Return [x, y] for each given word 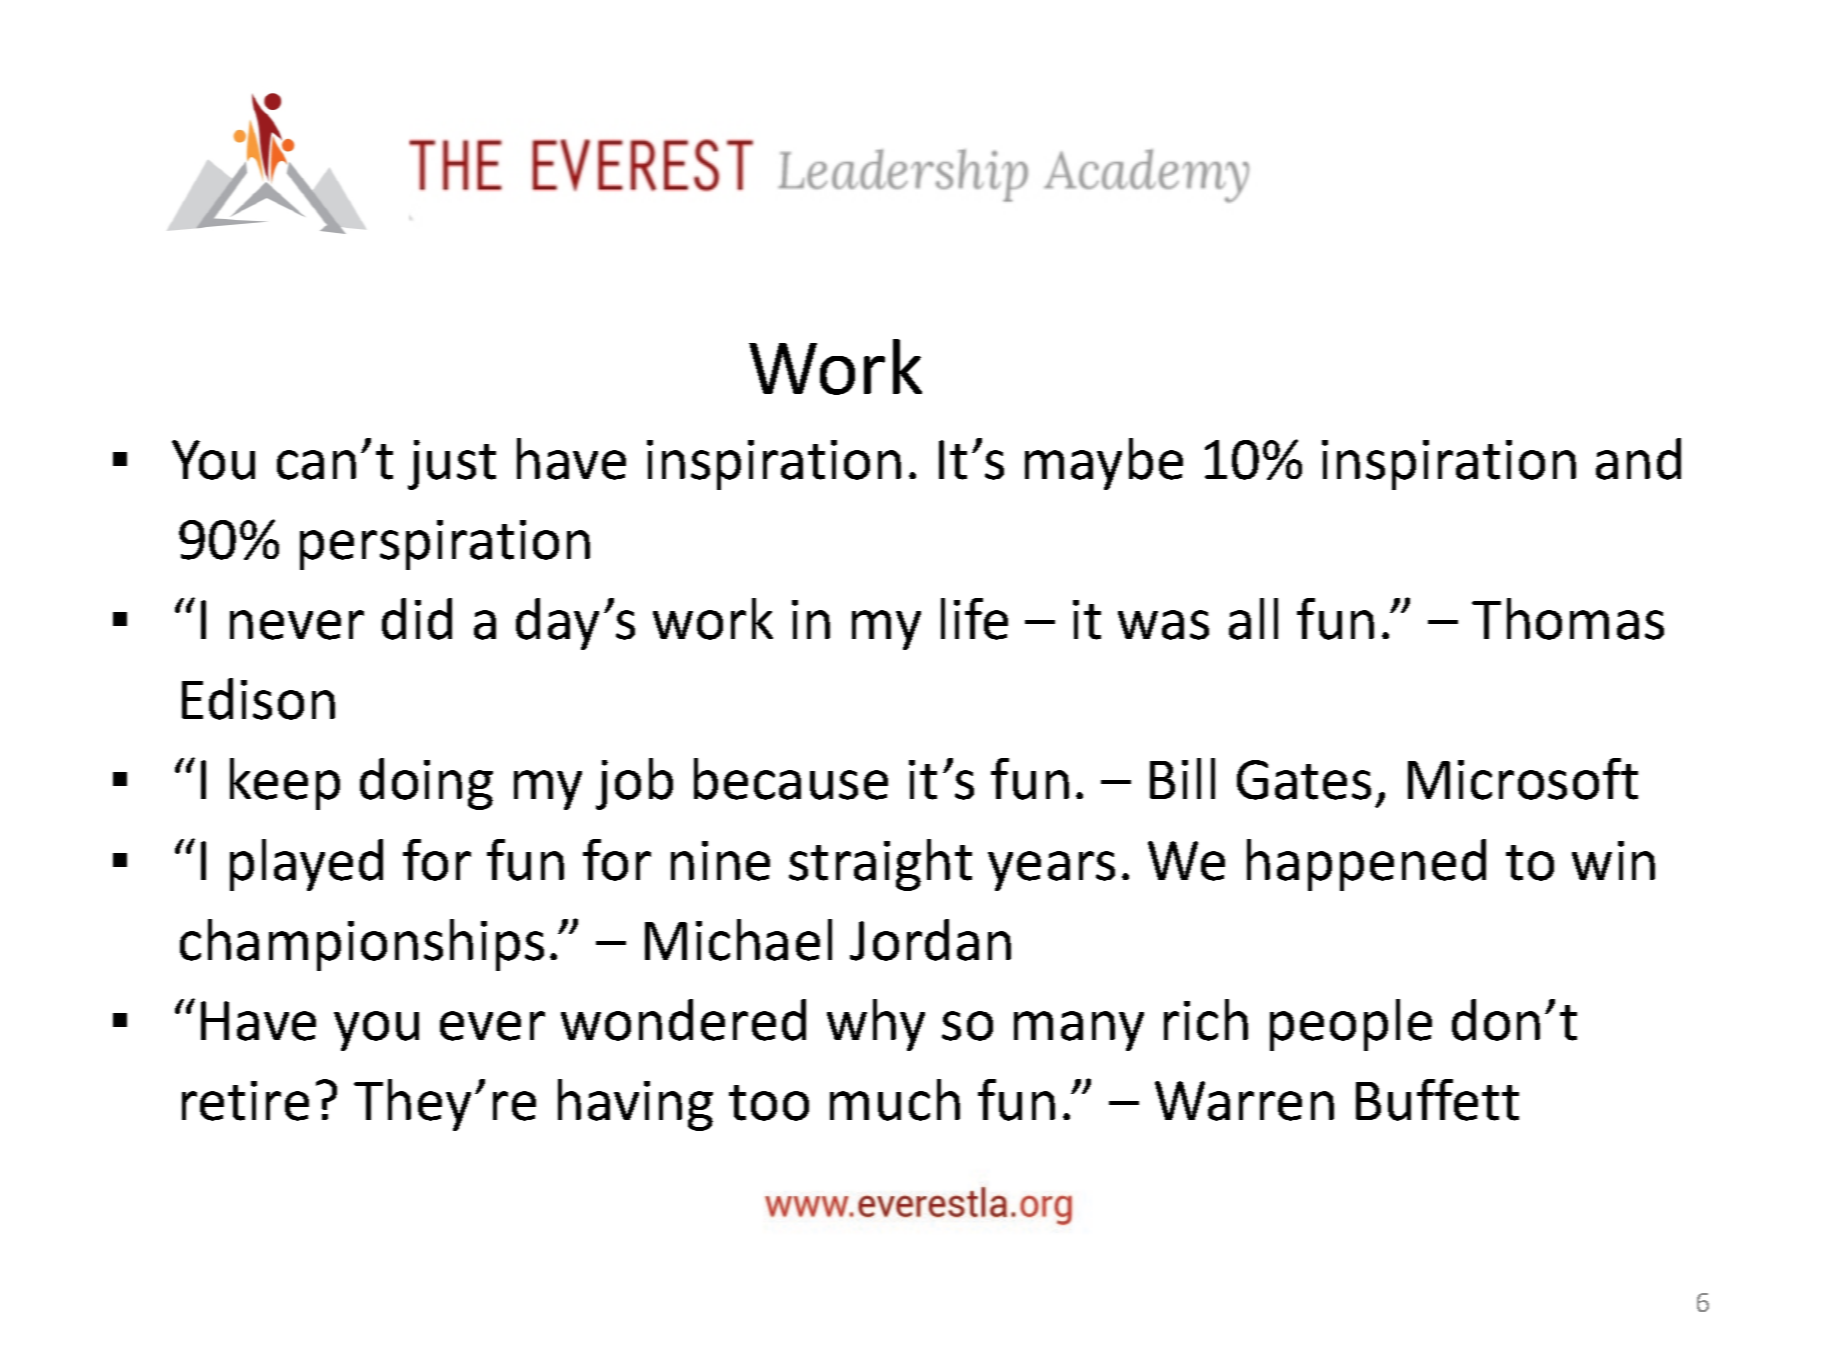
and [1638, 459]
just [452, 465]
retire [245, 1101]
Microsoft [1523, 779]
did [417, 619]
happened [1366, 865]
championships [362, 945]
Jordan [930, 940]
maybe [1104, 464]
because [791, 779]
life [974, 619]
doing [426, 784]
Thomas [1568, 619]
